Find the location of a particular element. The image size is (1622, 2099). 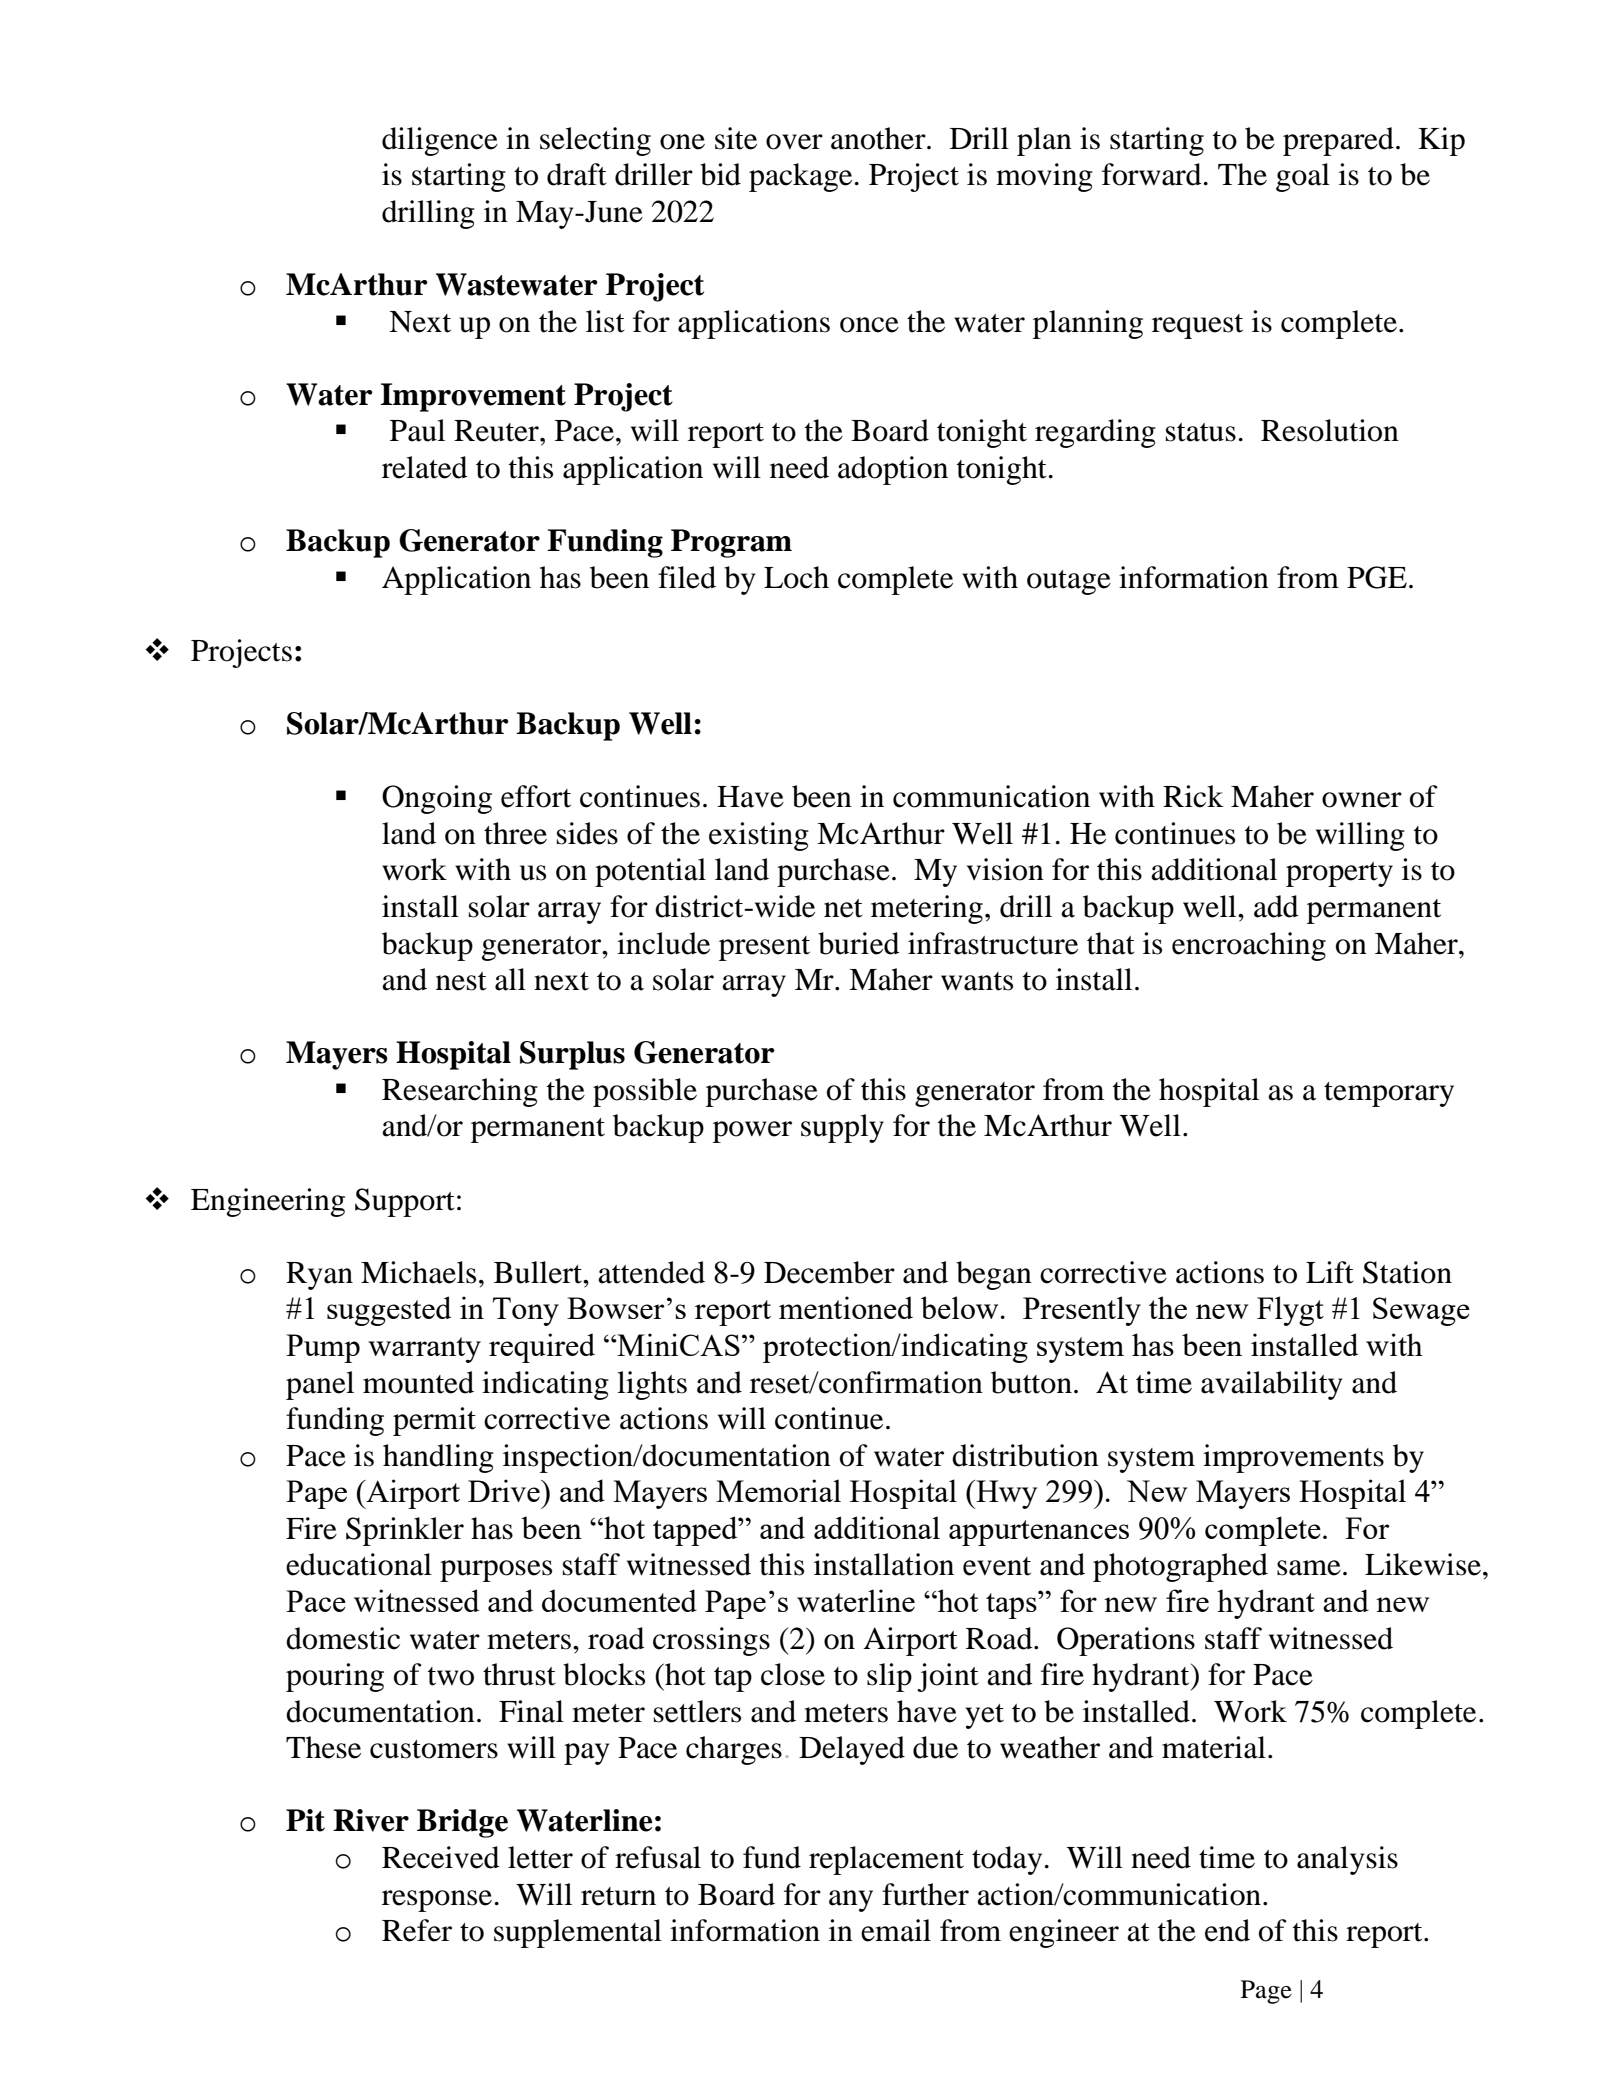

related is located at coordinates (425, 467).
